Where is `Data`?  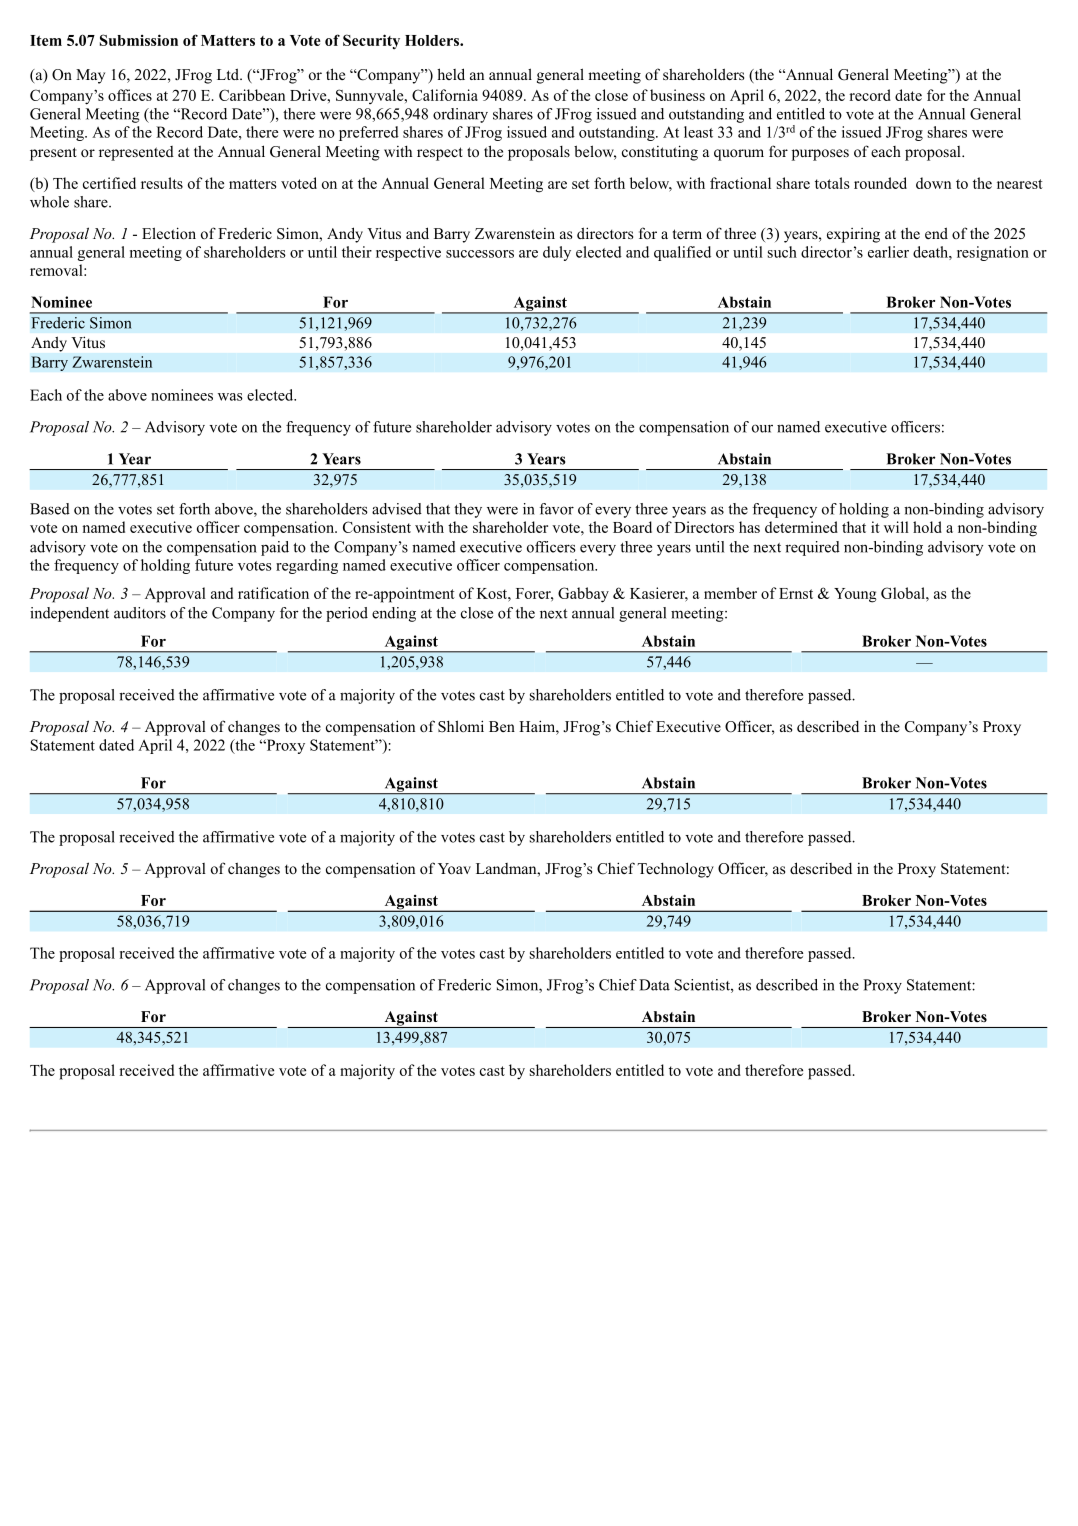
Data is located at coordinates (654, 985).
